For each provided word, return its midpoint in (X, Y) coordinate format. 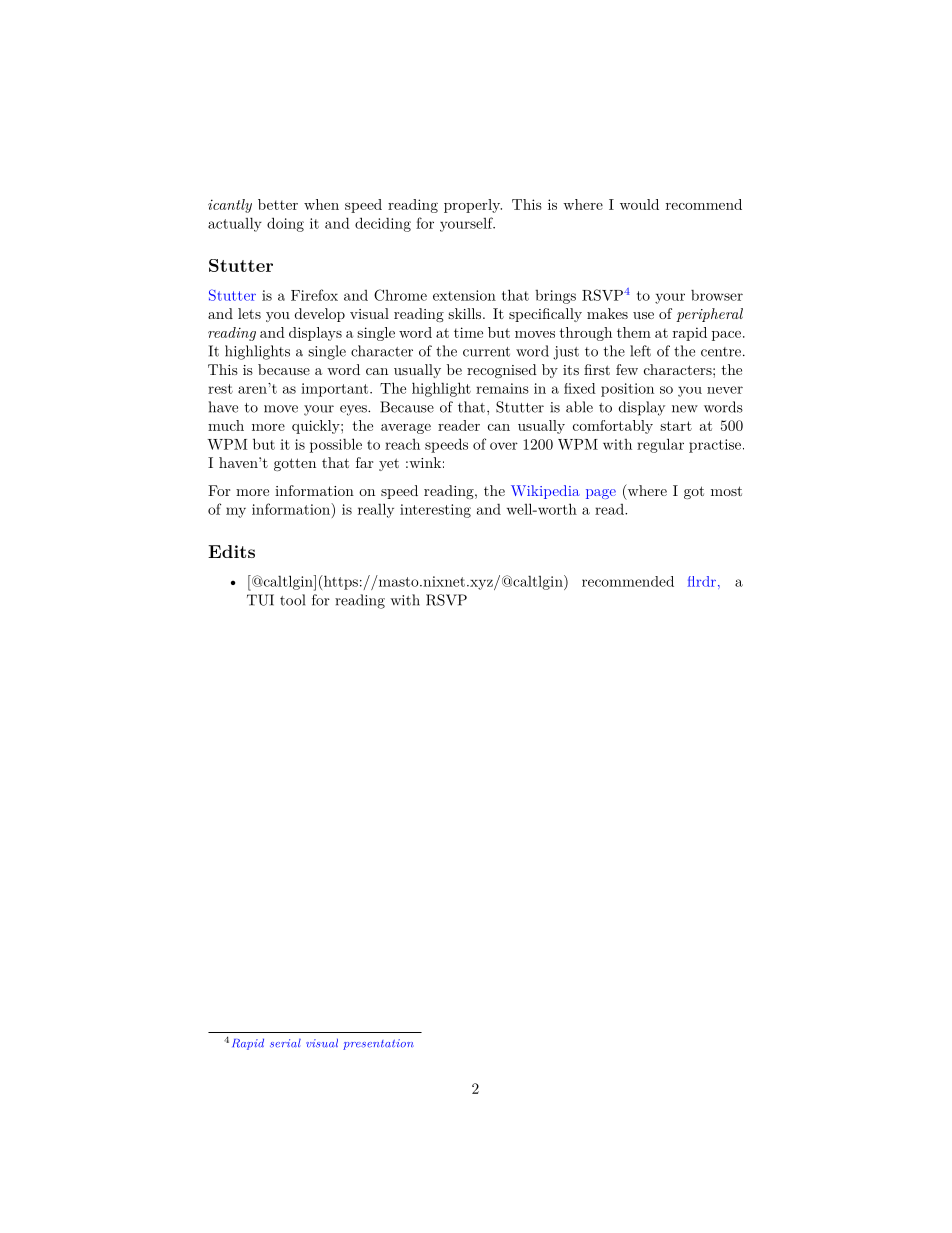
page (601, 494)
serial (285, 1043)
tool (292, 600)
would (639, 204)
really (376, 510)
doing (285, 224)
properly (473, 206)
